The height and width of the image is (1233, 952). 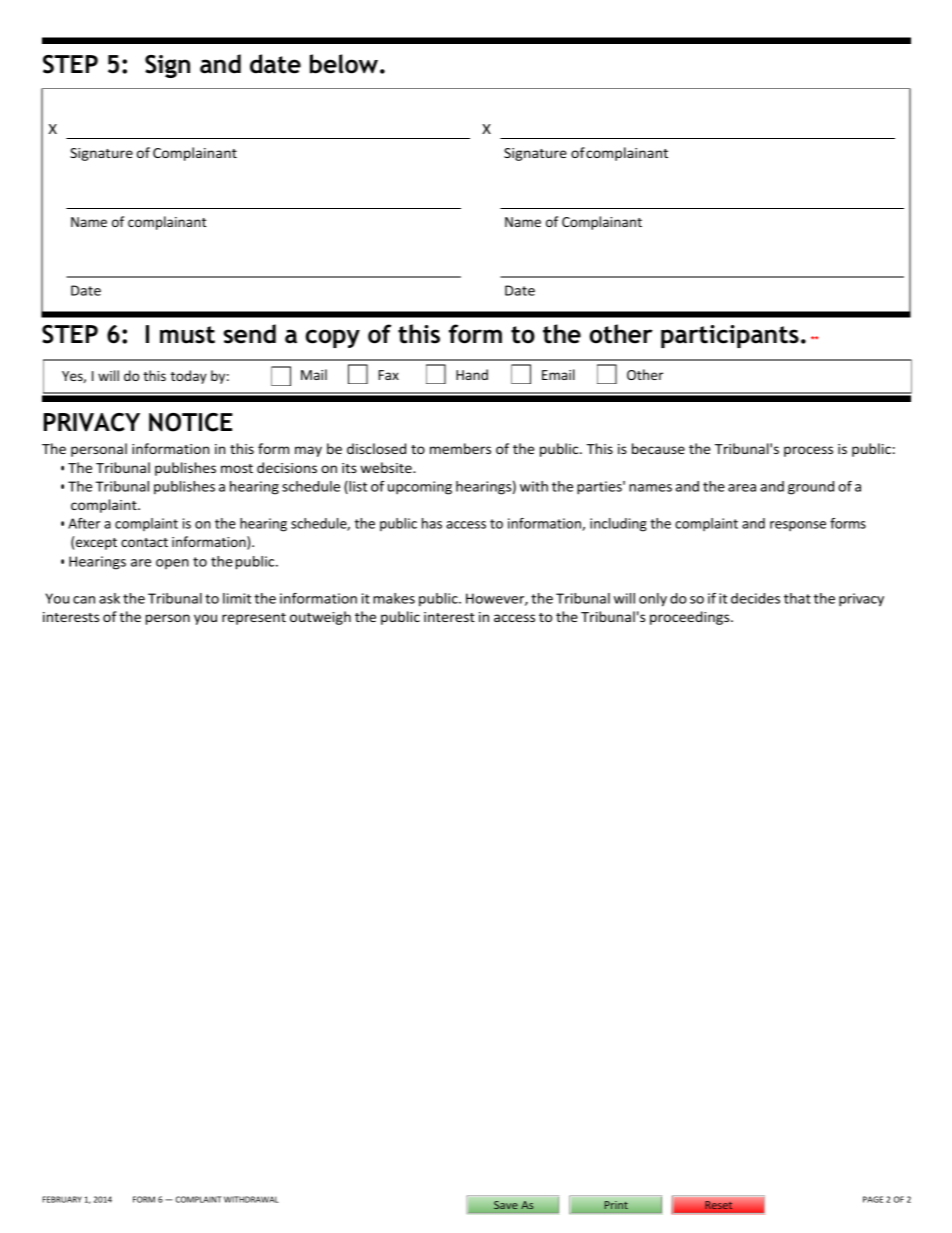 I want to click on below, so click(x=345, y=64).
